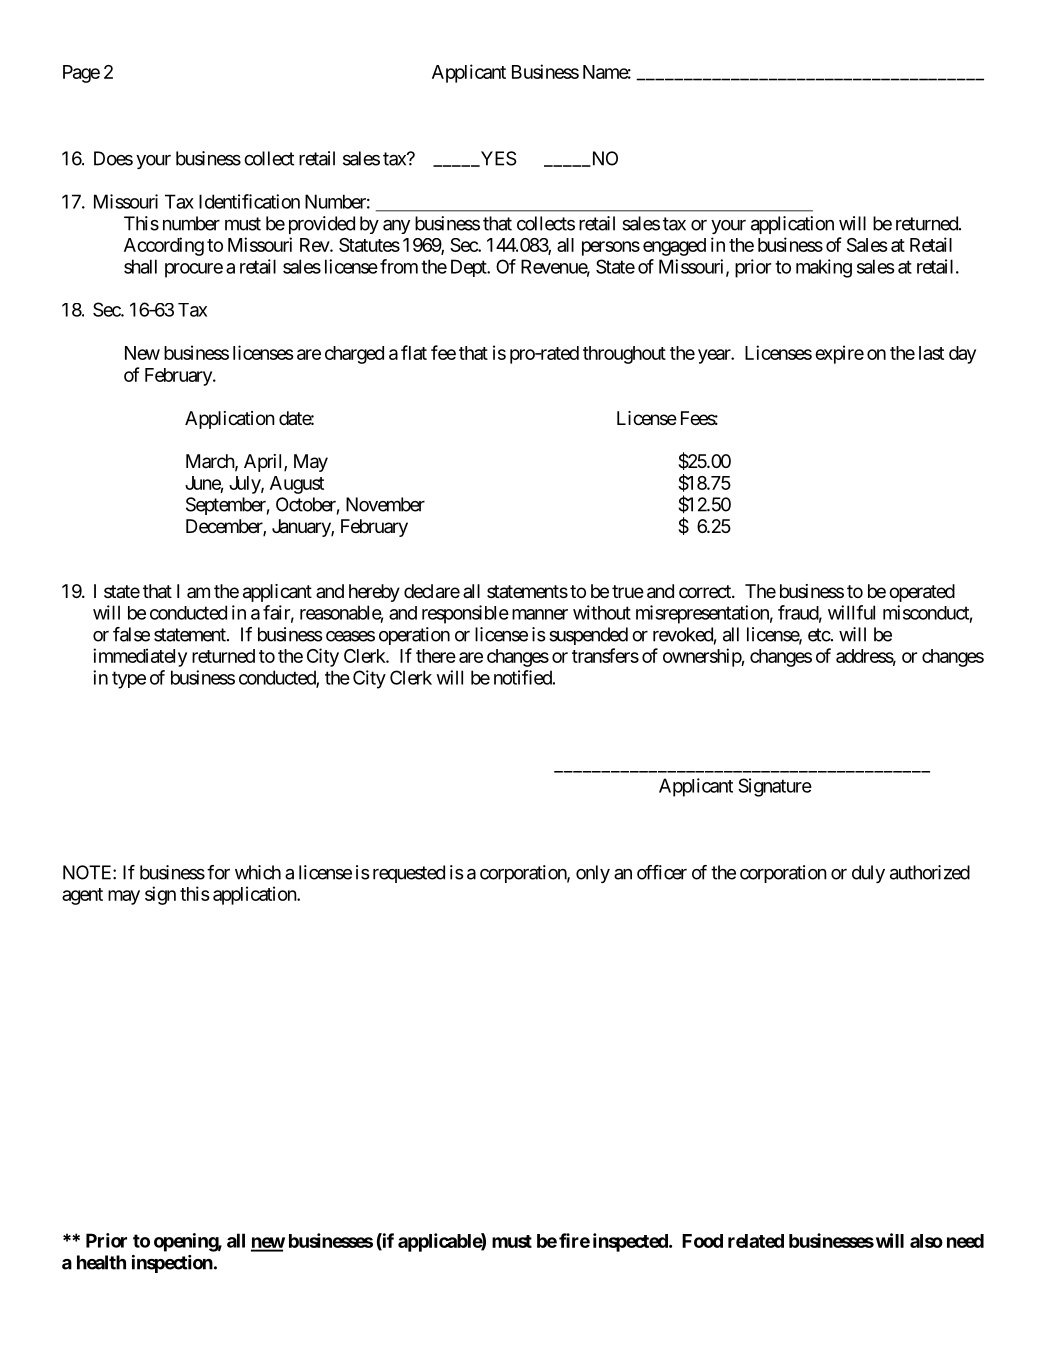 The image size is (1047, 1355). I want to click on inspected, so click(631, 1242).
